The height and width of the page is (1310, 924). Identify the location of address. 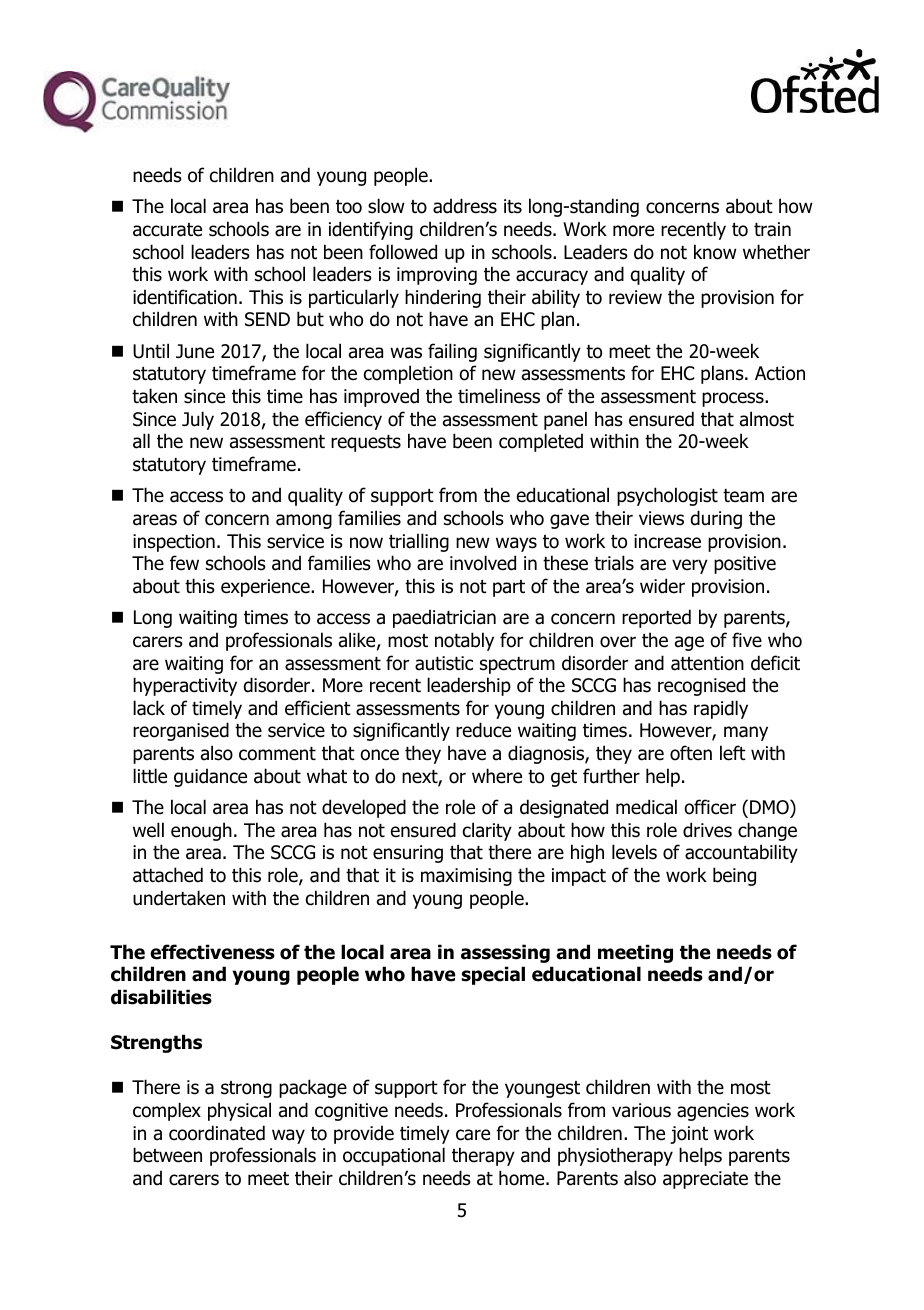
(465, 206).
